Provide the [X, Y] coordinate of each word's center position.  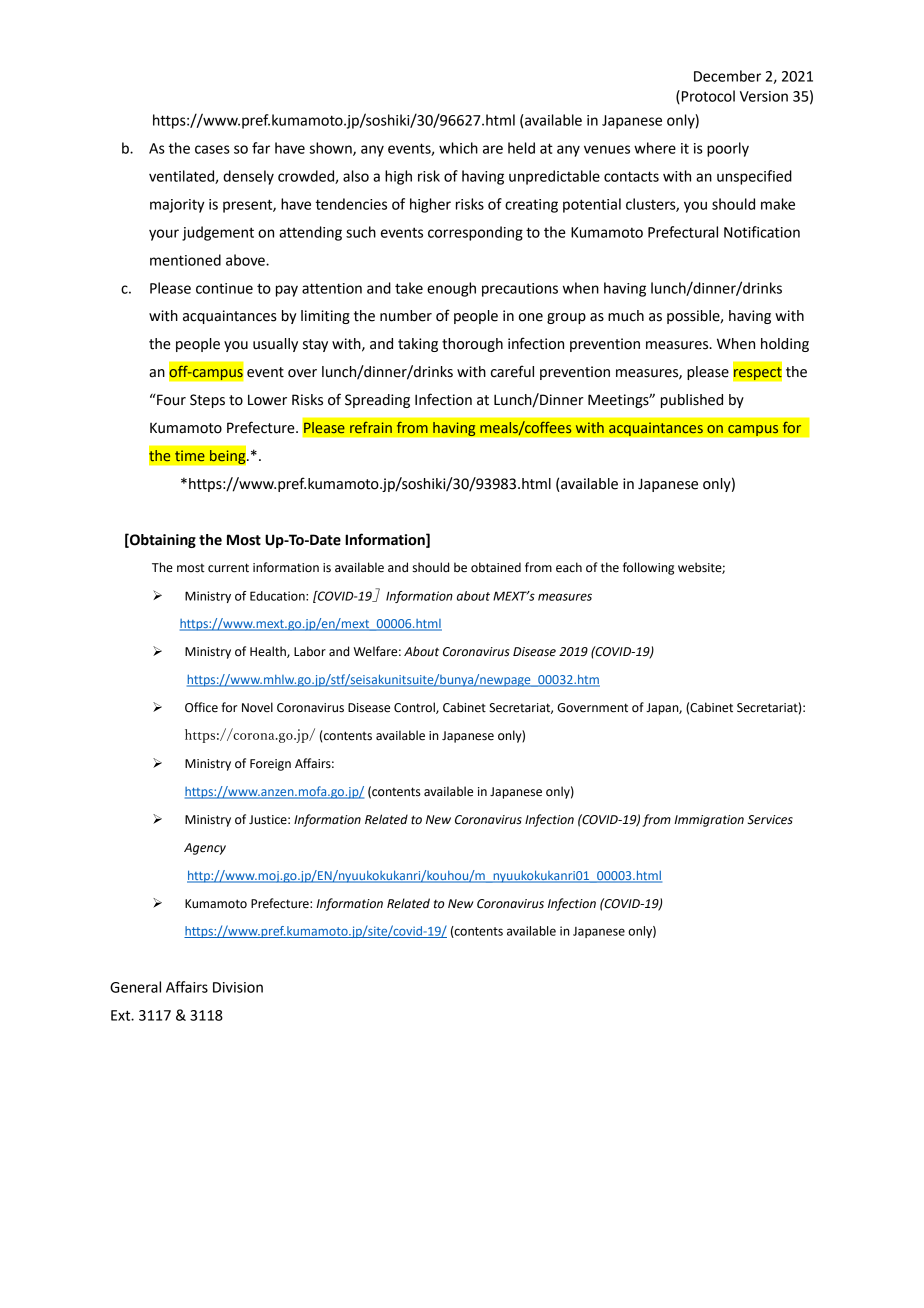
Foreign [270, 765]
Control [415, 708]
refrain [371, 427]
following [648, 568]
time [190, 455]
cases [212, 149]
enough [451, 289]
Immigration [709, 821]
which [458, 148]
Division [238, 987]
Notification [762, 232]
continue [224, 288]
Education [278, 596]
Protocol [708, 96]
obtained [496, 567]
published [692, 401]
